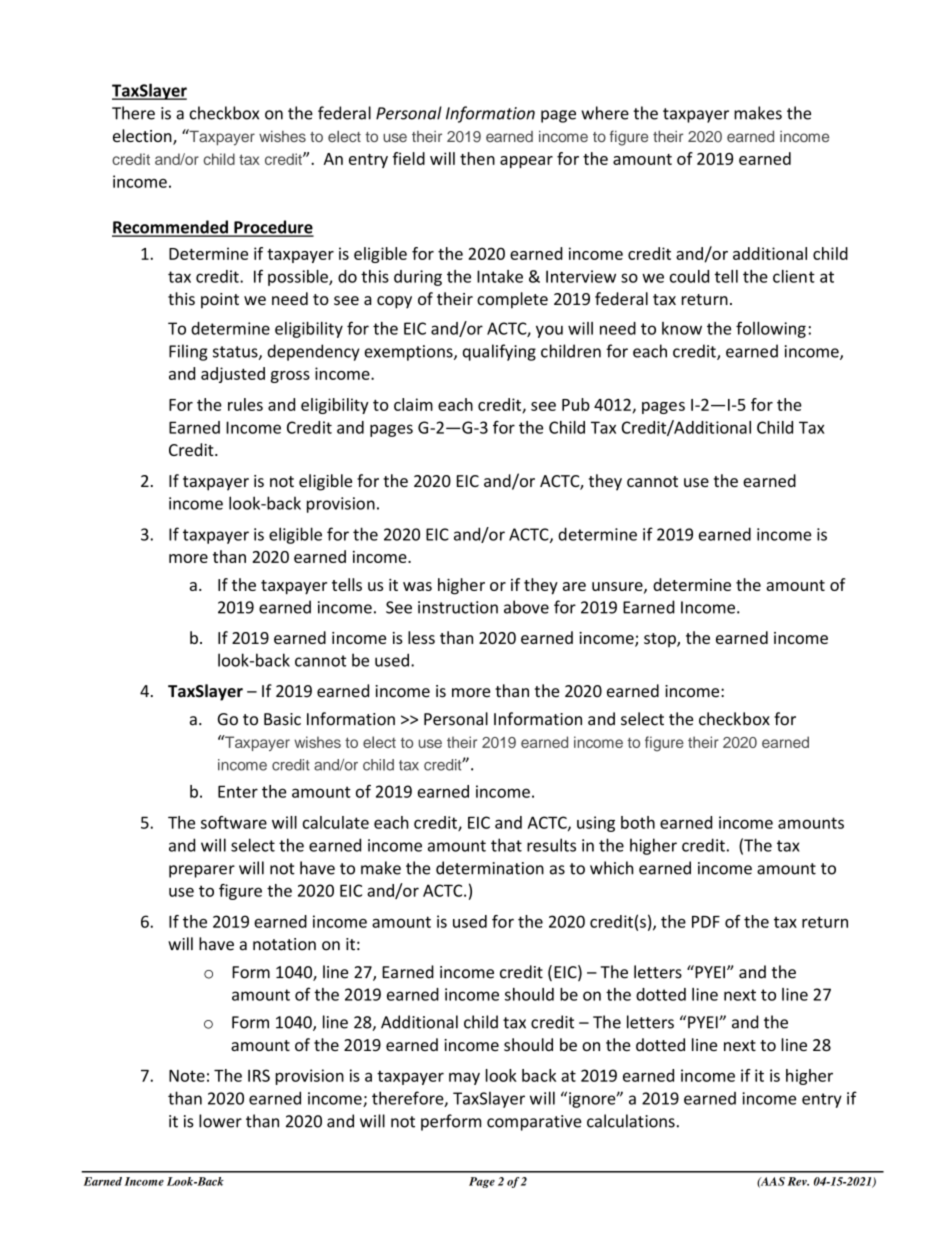 The height and width of the document is (1233, 952). What do you see at coordinates (605, 113) in the document?
I see `where` at bounding box center [605, 113].
